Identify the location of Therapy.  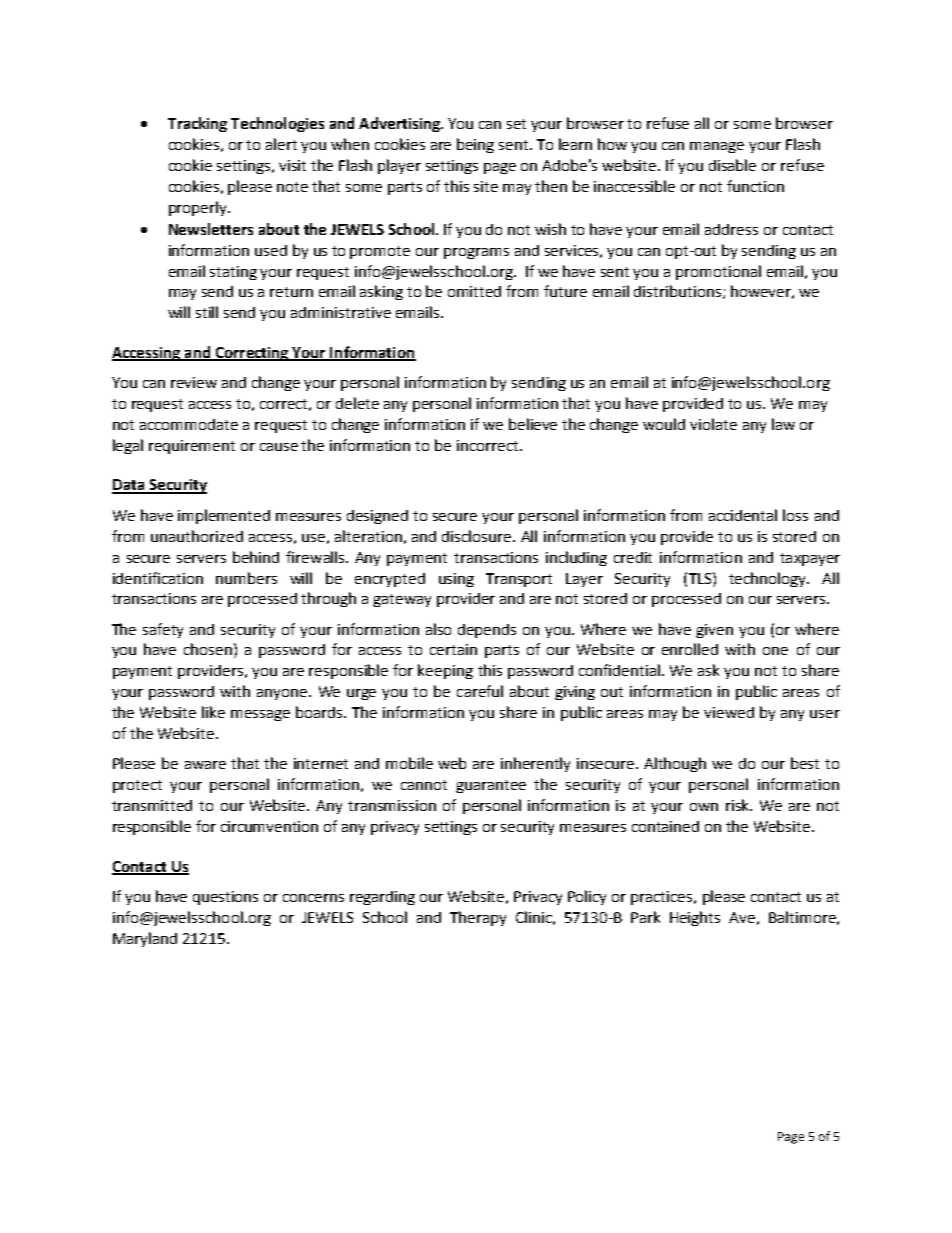
(478, 918).
